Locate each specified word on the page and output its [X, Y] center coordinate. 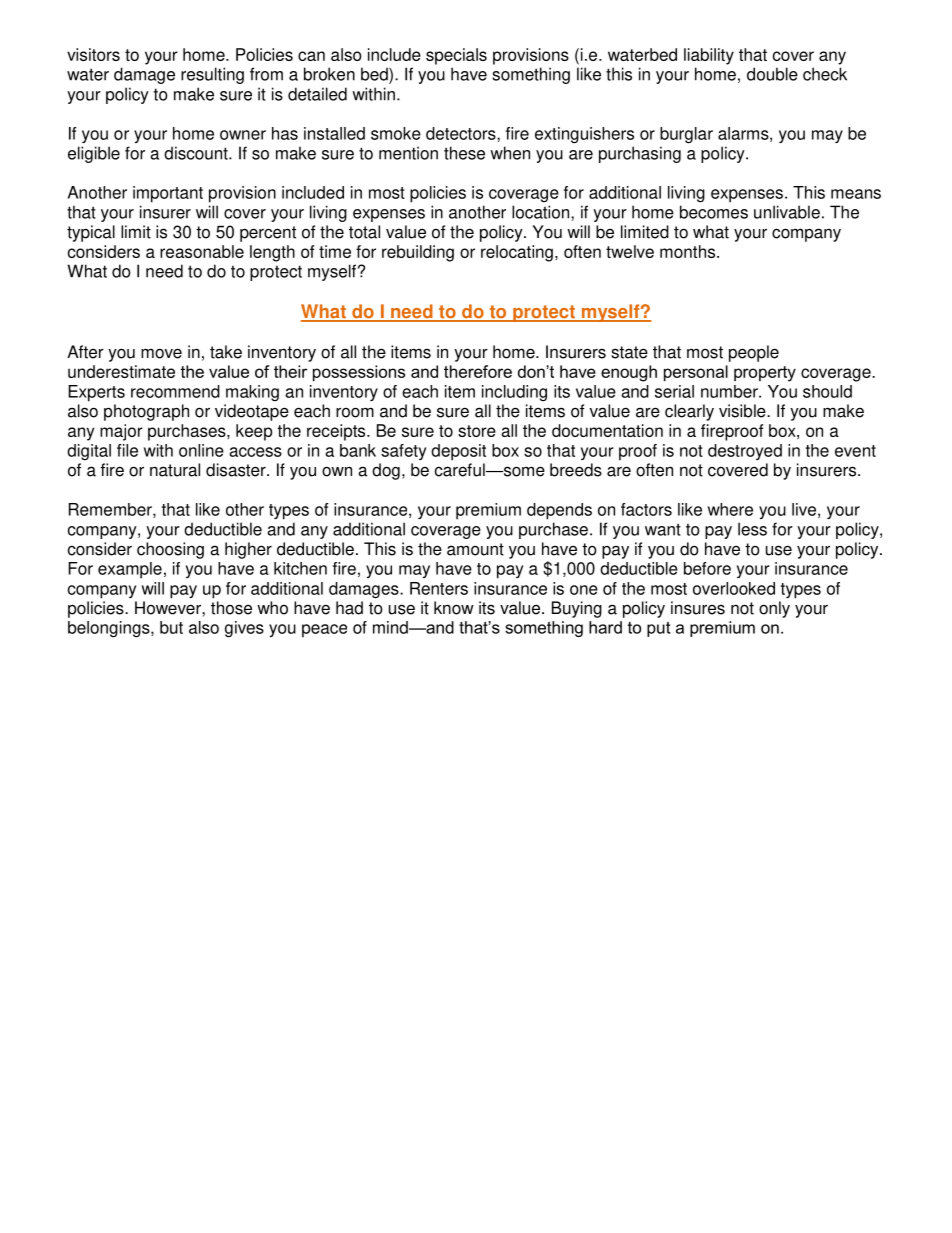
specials [456, 56]
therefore [478, 371]
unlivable [787, 212]
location [542, 212]
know [454, 608]
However [169, 608]
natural [175, 470]
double [772, 74]
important [168, 194]
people [754, 353]
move [161, 353]
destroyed [745, 452]
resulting [212, 75]
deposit [458, 452]
